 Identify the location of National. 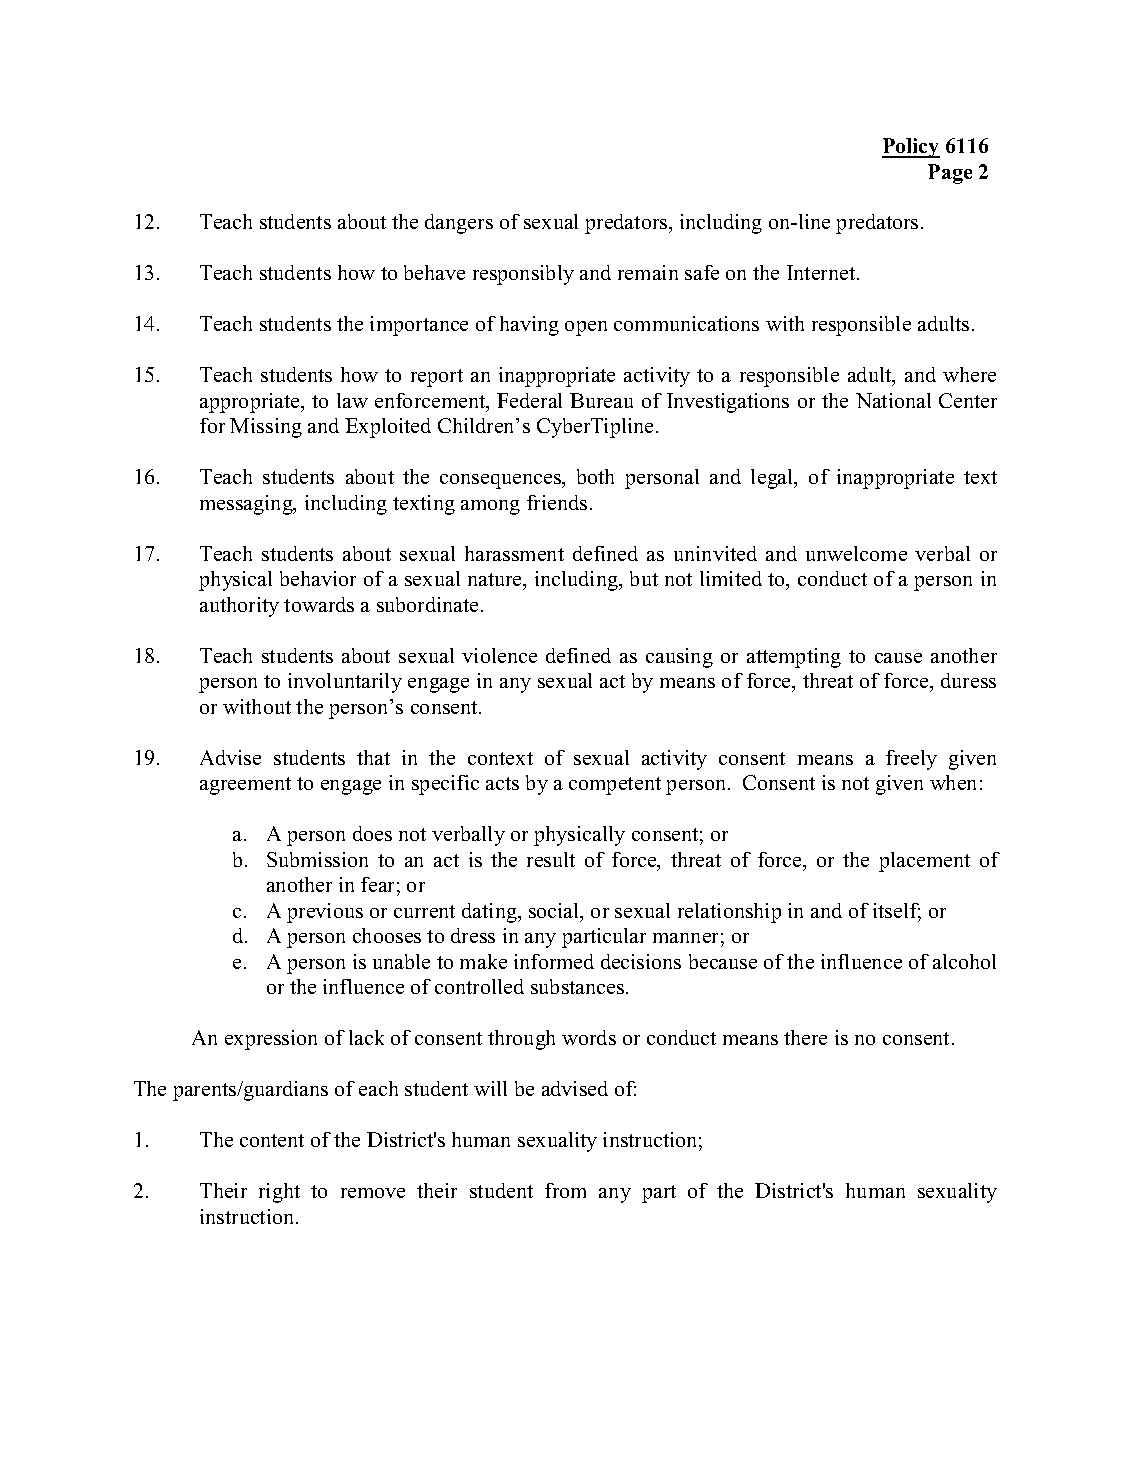
(893, 400).
